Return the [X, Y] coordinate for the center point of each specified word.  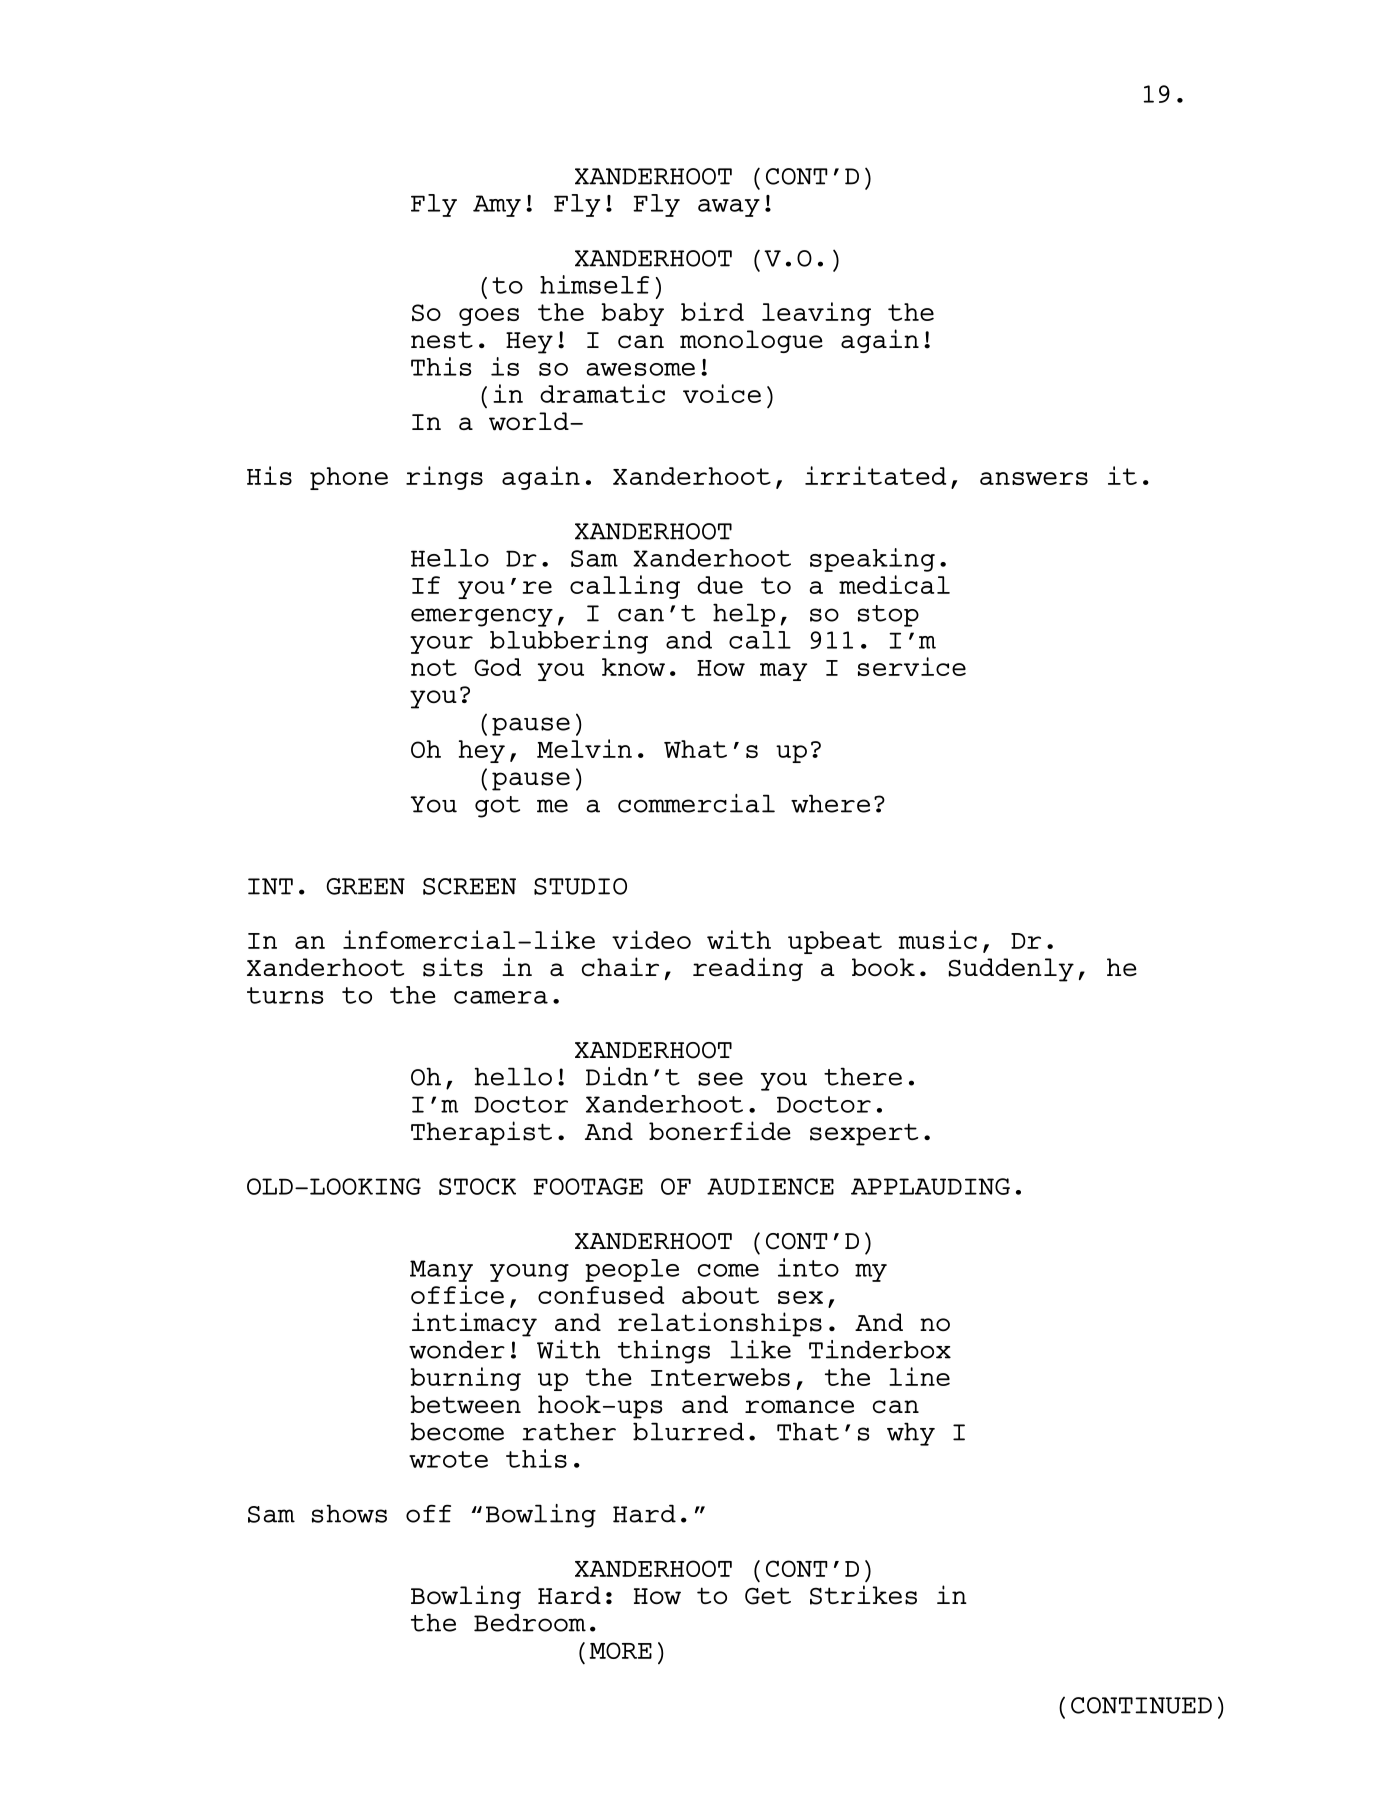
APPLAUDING [930, 1186]
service [912, 666]
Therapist [481, 1133]
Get [768, 1596]
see [720, 1079]
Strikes [863, 1595]
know [633, 667]
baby [632, 314]
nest [442, 340]
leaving [816, 314]
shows [349, 1513]
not [434, 667]
